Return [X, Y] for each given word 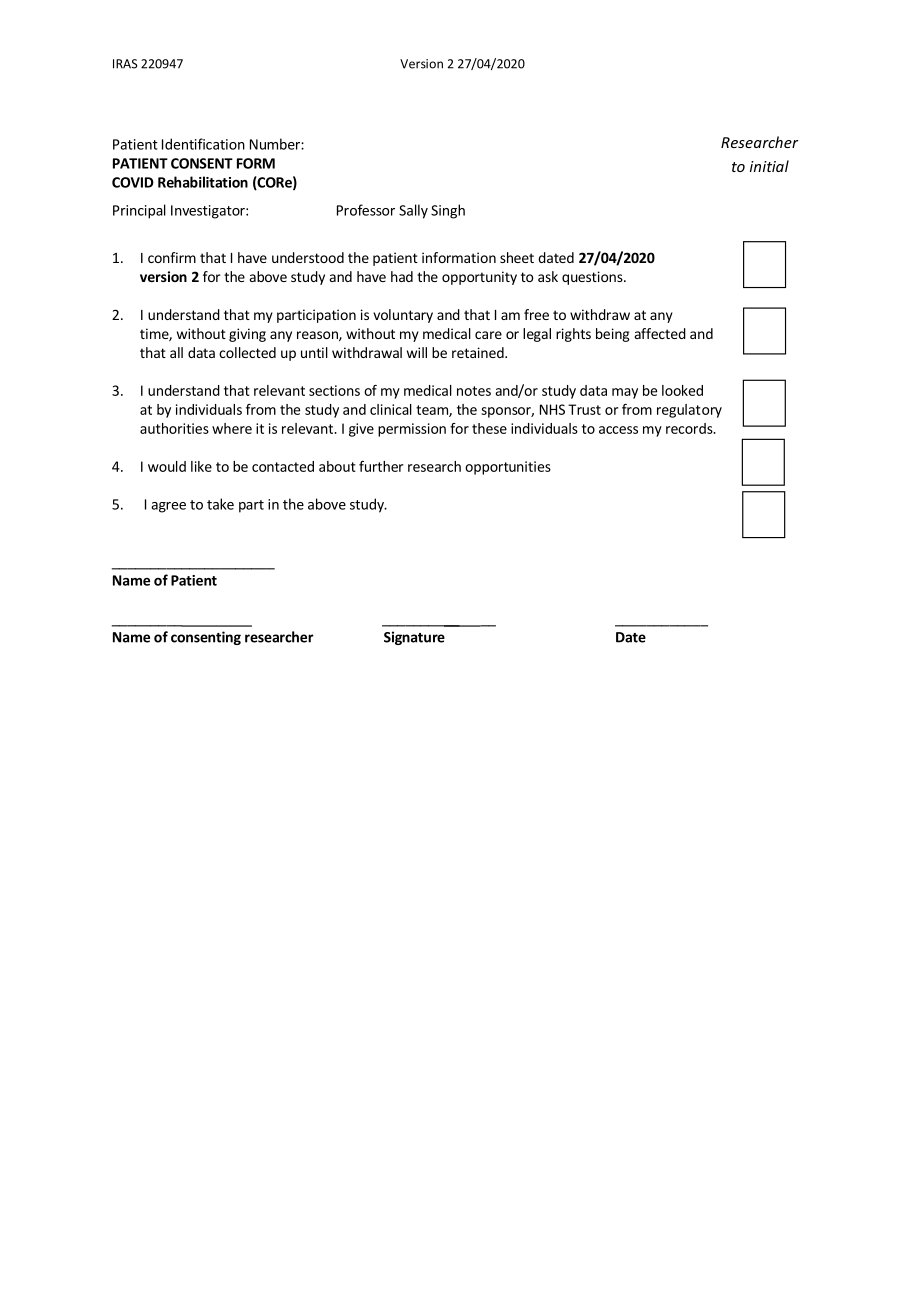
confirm [172, 257]
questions [593, 278]
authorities [174, 428]
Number [276, 144]
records [690, 428]
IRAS [125, 64]
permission [412, 430]
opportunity [479, 278]
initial [769, 166]
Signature [414, 638]
